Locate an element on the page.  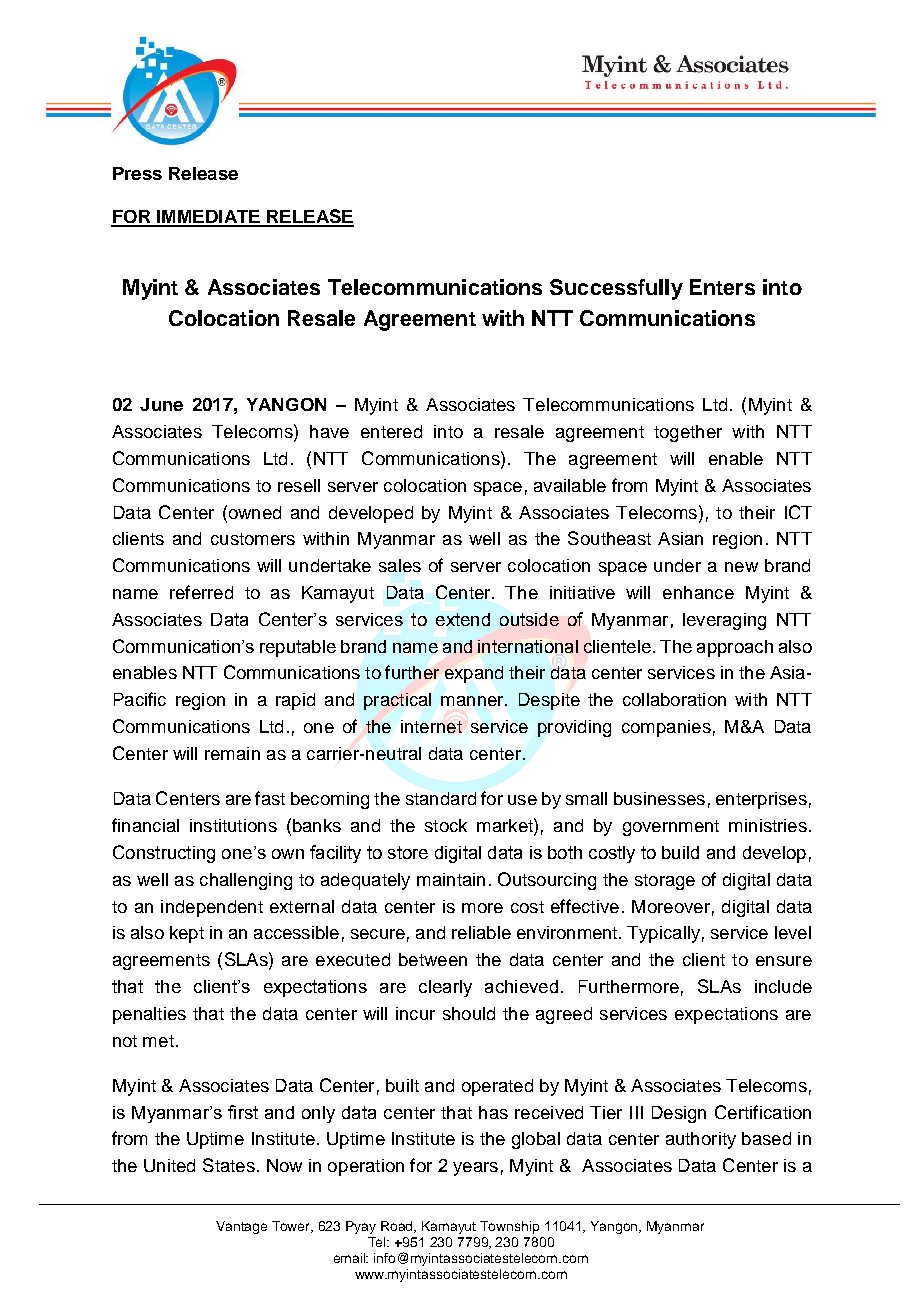
sales is located at coordinates (400, 565).
